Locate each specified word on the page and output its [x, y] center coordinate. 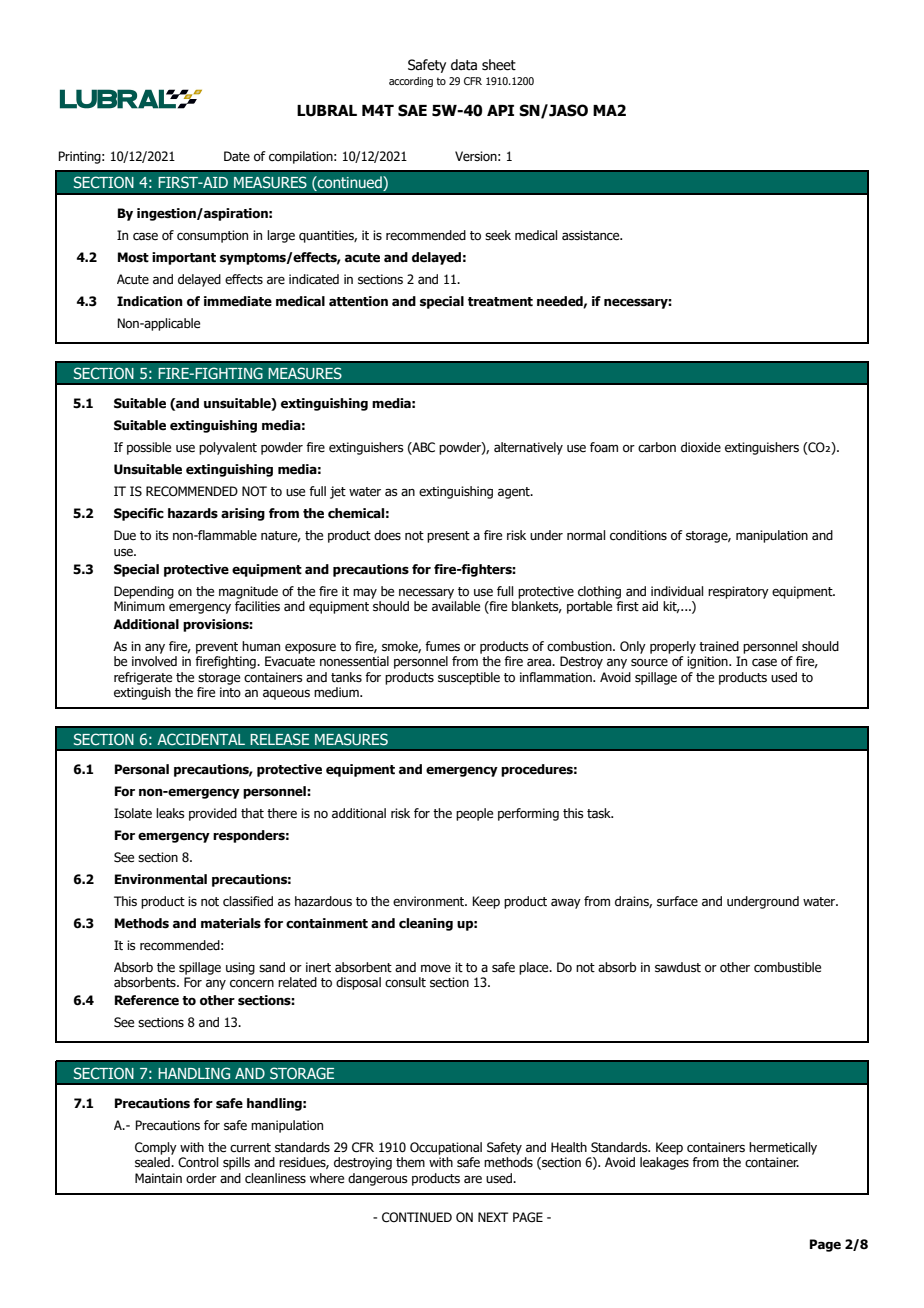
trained [719, 646]
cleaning [426, 924]
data [464, 64]
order [201, 1178]
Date [237, 156]
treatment [500, 302]
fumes [442, 646]
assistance [592, 235]
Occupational [446, 1148]
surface [677, 901]
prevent [217, 648]
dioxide [701, 447]
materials [231, 923]
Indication [150, 301]
